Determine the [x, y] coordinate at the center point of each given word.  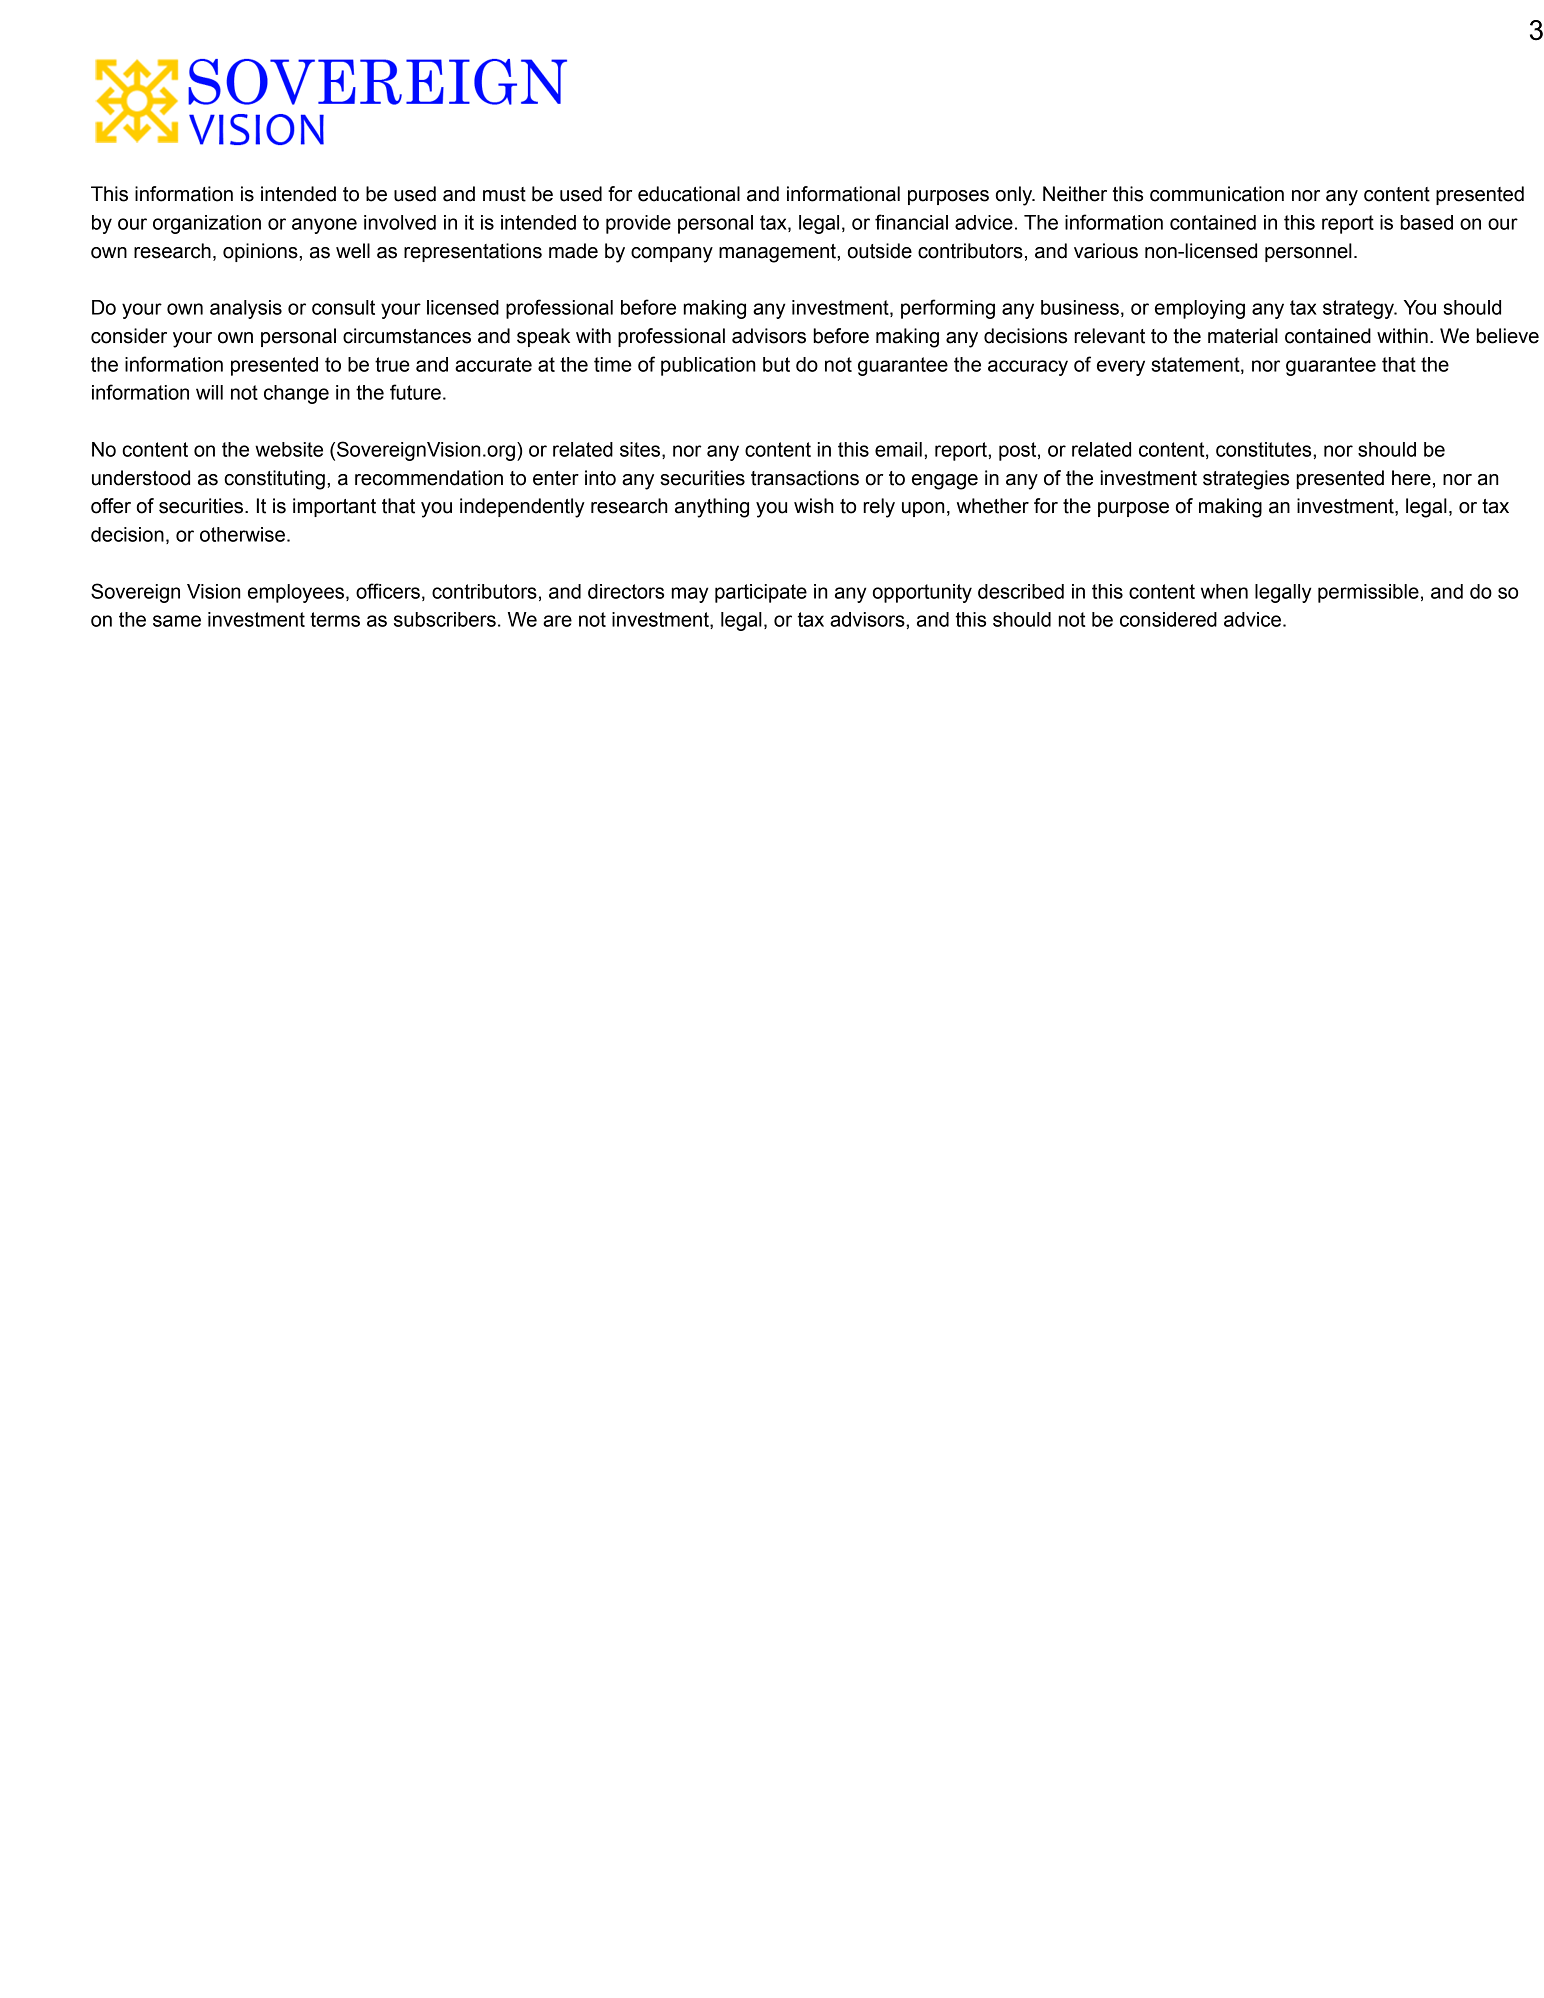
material [1243, 336]
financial [911, 222]
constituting [274, 480]
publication [708, 366]
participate [761, 593]
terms [335, 619]
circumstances [407, 336]
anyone [324, 226]
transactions [805, 478]
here [1411, 478]
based [1426, 222]
